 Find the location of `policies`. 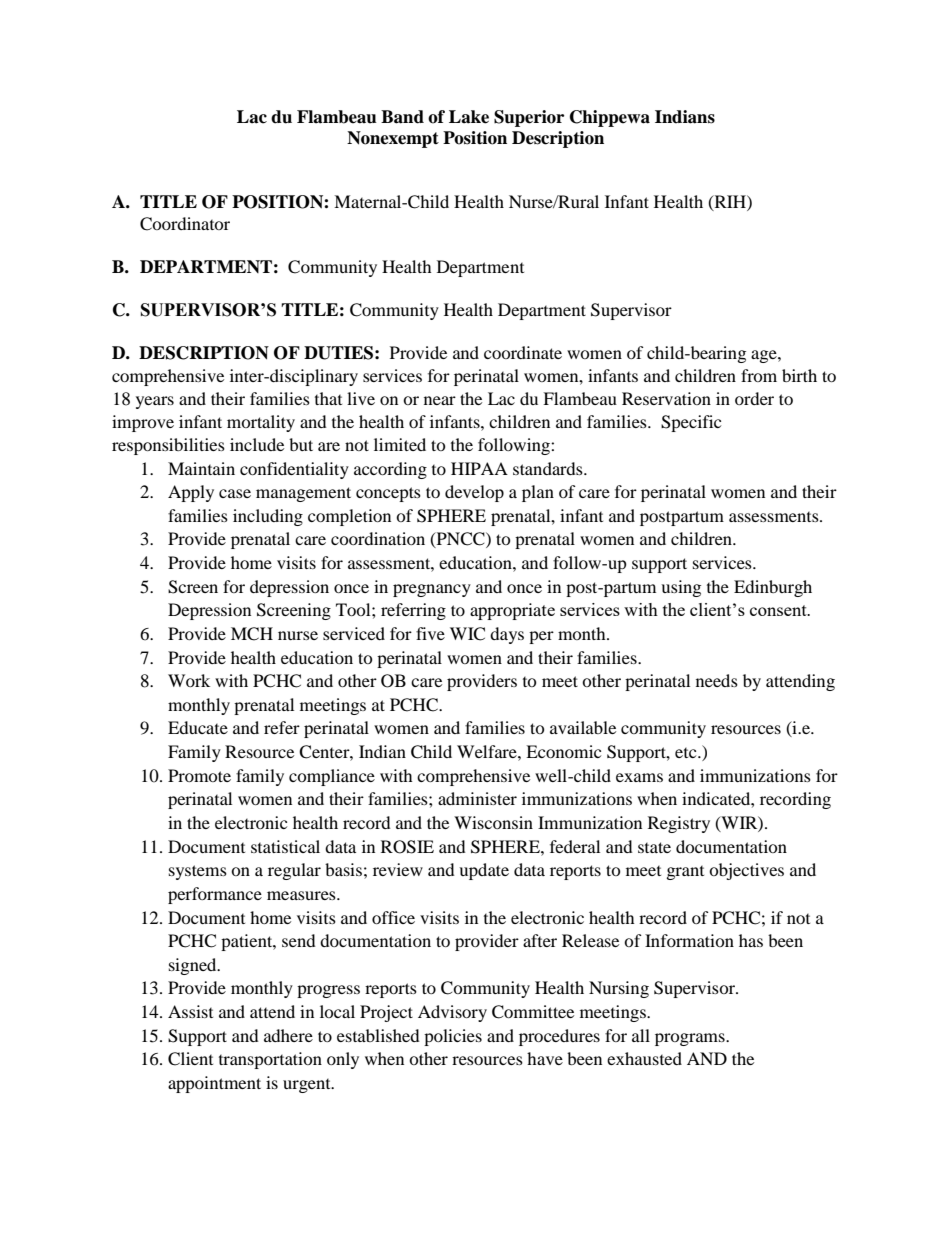

policies is located at coordinates (453, 1037).
